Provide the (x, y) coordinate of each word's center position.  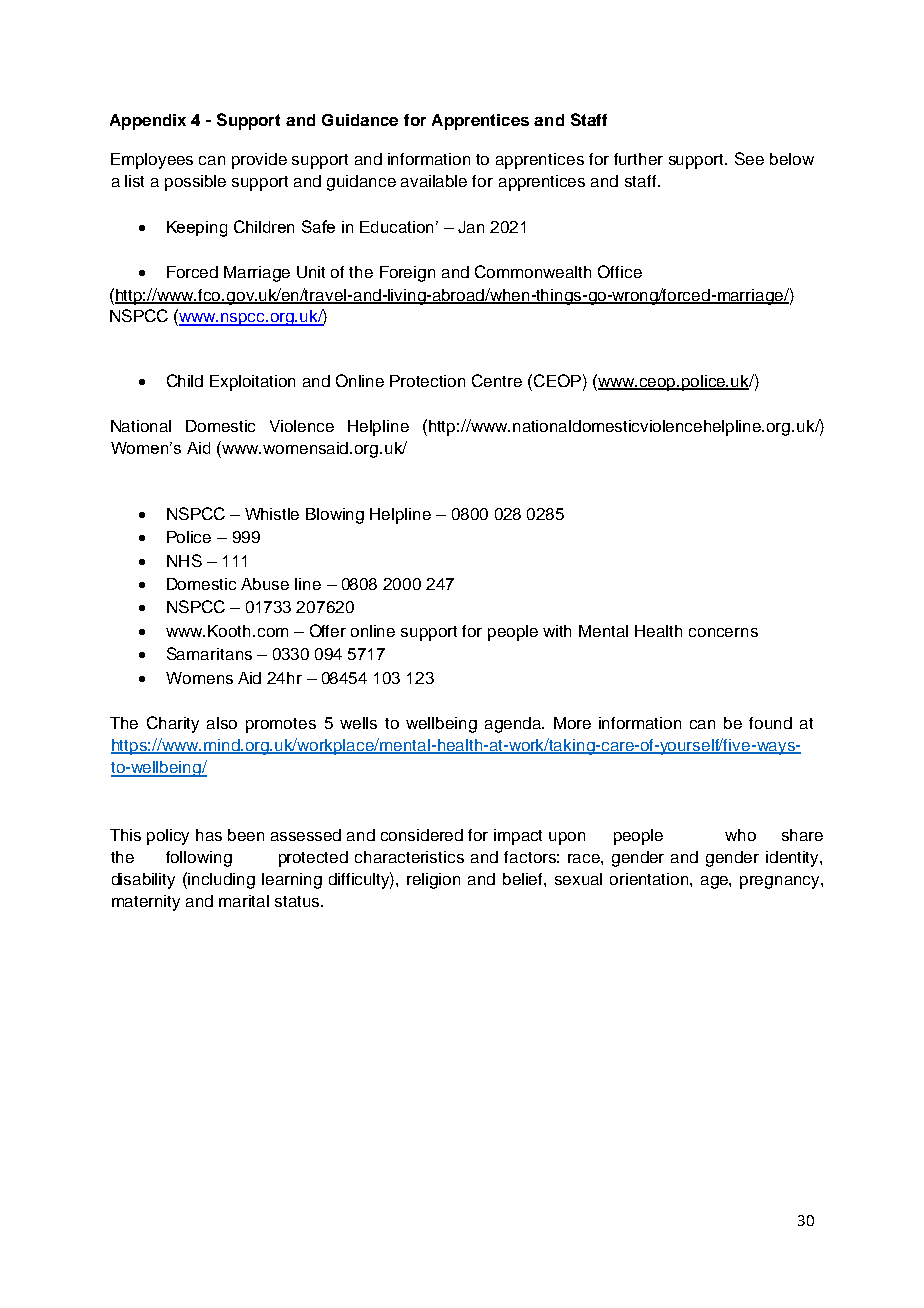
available (434, 181)
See (749, 158)
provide (259, 161)
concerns (723, 632)
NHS (184, 560)
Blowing (335, 516)
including (221, 881)
